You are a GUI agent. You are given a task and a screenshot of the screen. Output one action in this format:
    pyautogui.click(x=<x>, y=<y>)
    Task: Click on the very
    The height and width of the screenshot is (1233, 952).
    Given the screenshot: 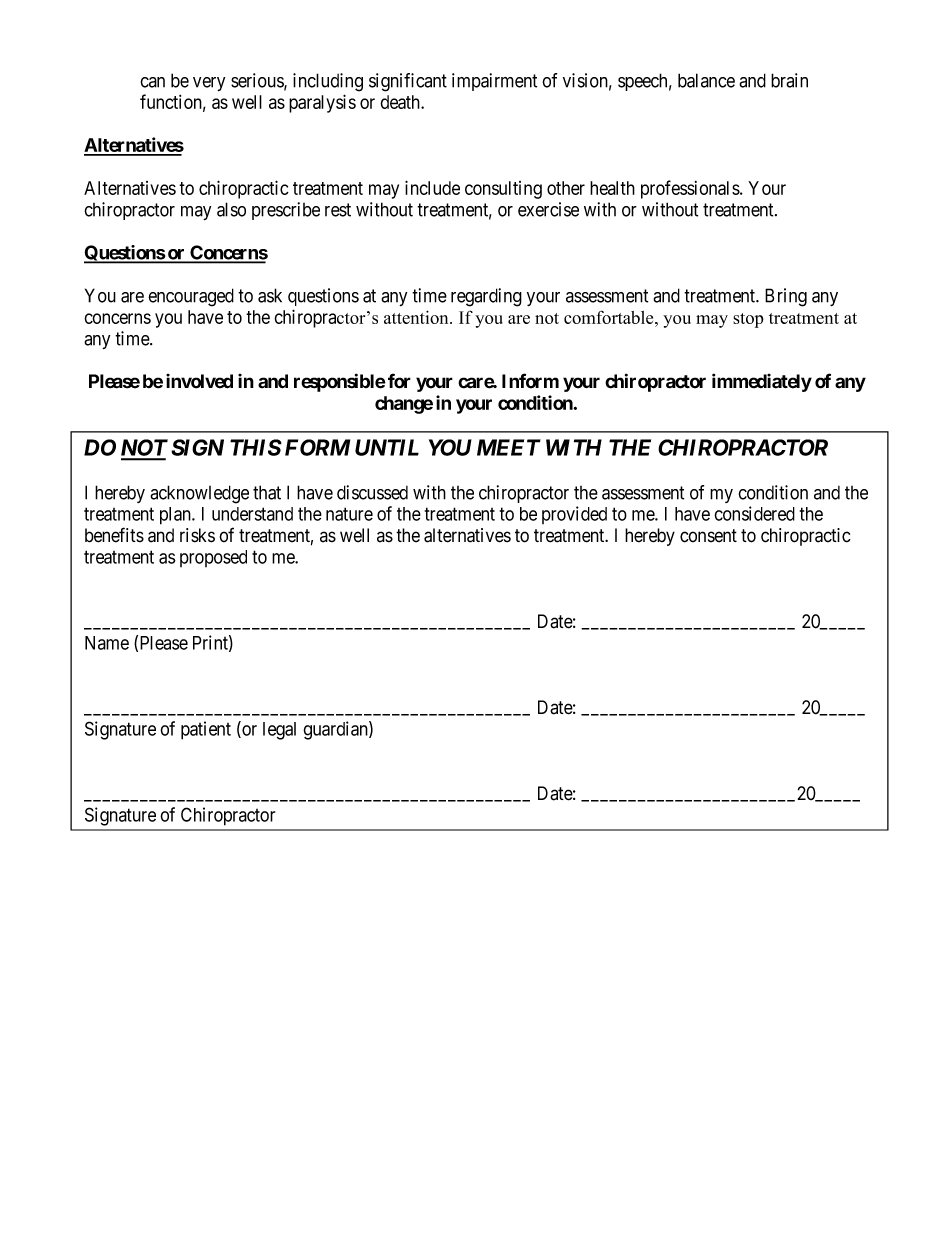 What is the action you would take?
    pyautogui.click(x=209, y=84)
